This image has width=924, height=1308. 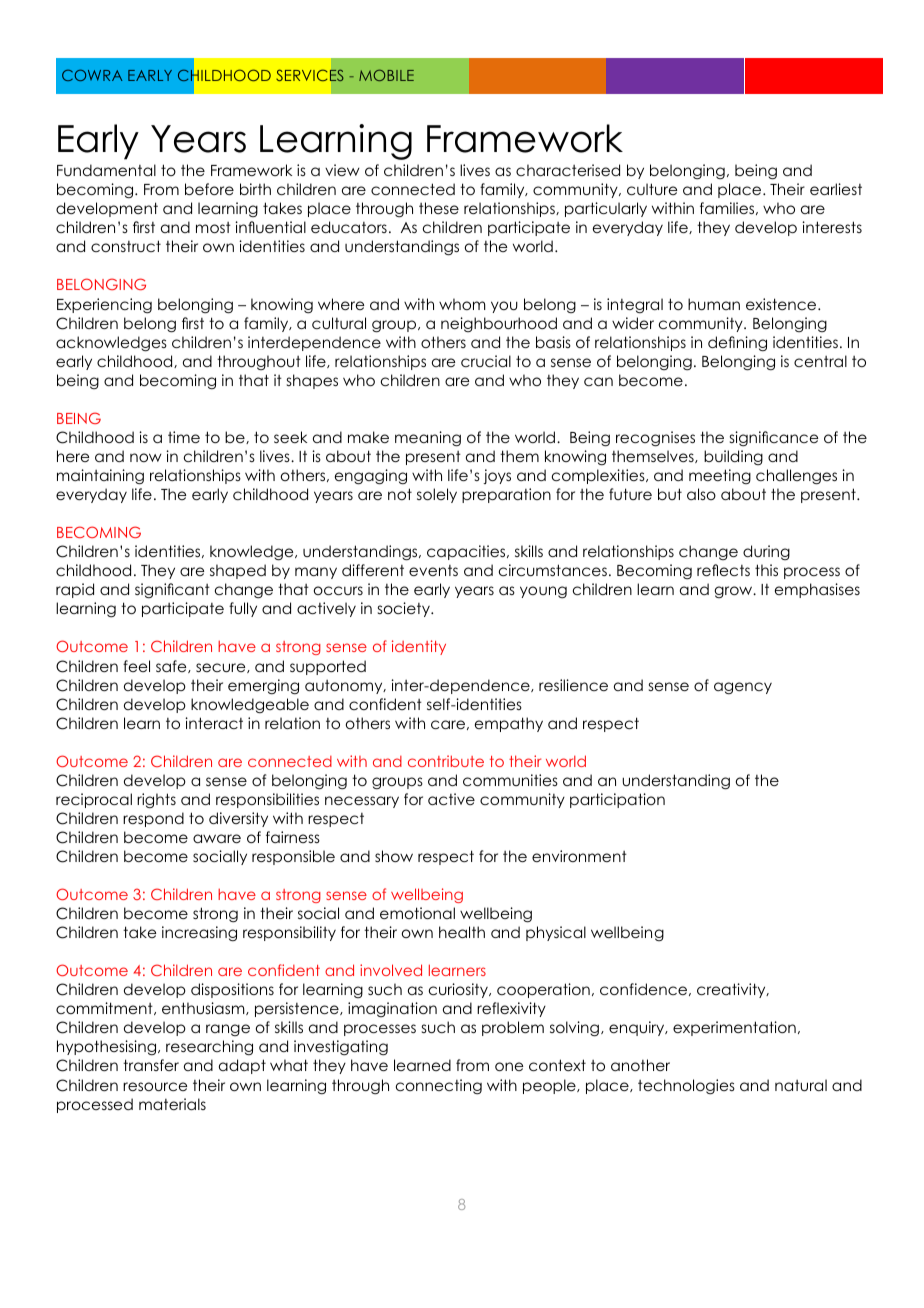 I want to click on shaped, so click(x=238, y=571).
